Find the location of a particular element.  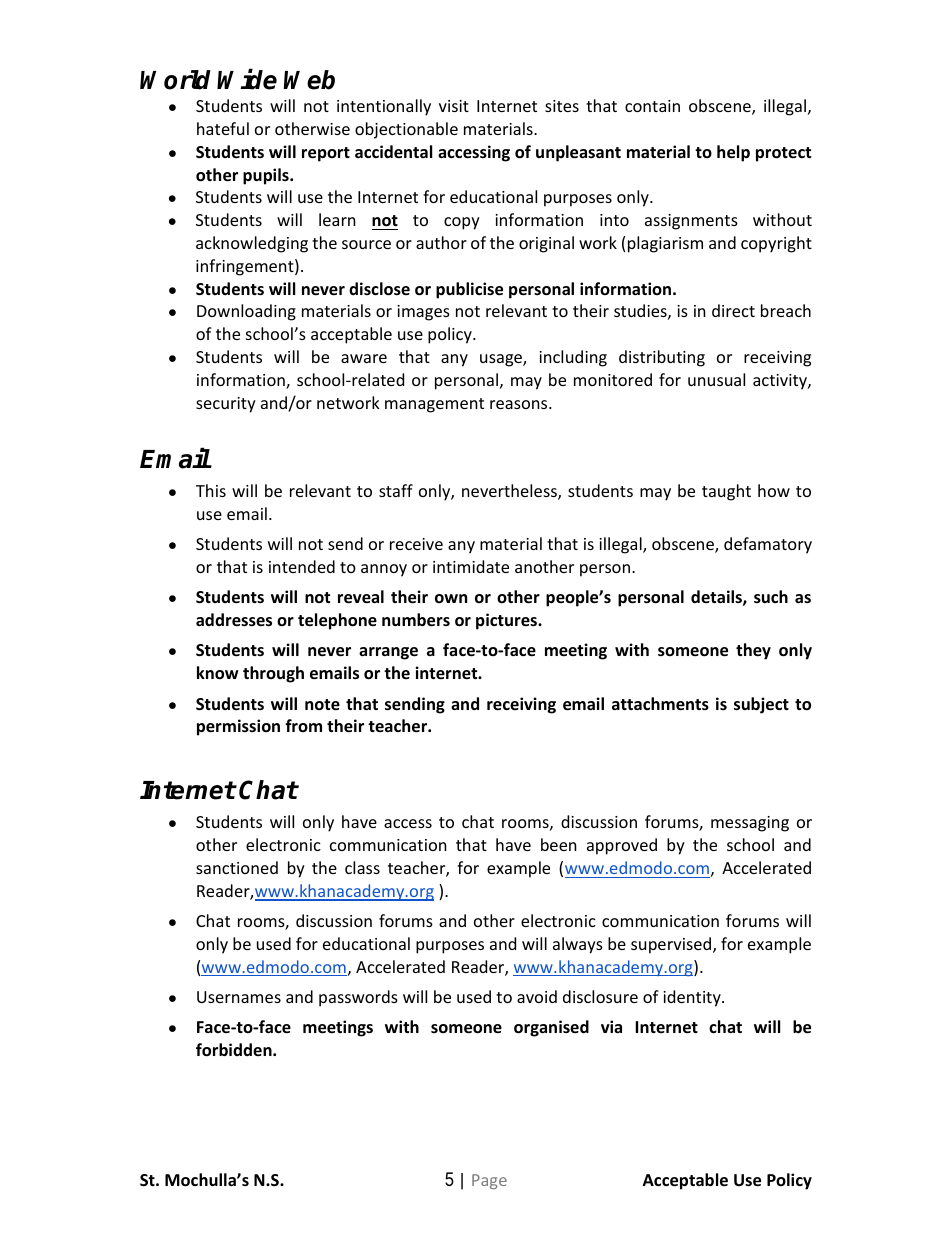

they is located at coordinates (753, 651).
